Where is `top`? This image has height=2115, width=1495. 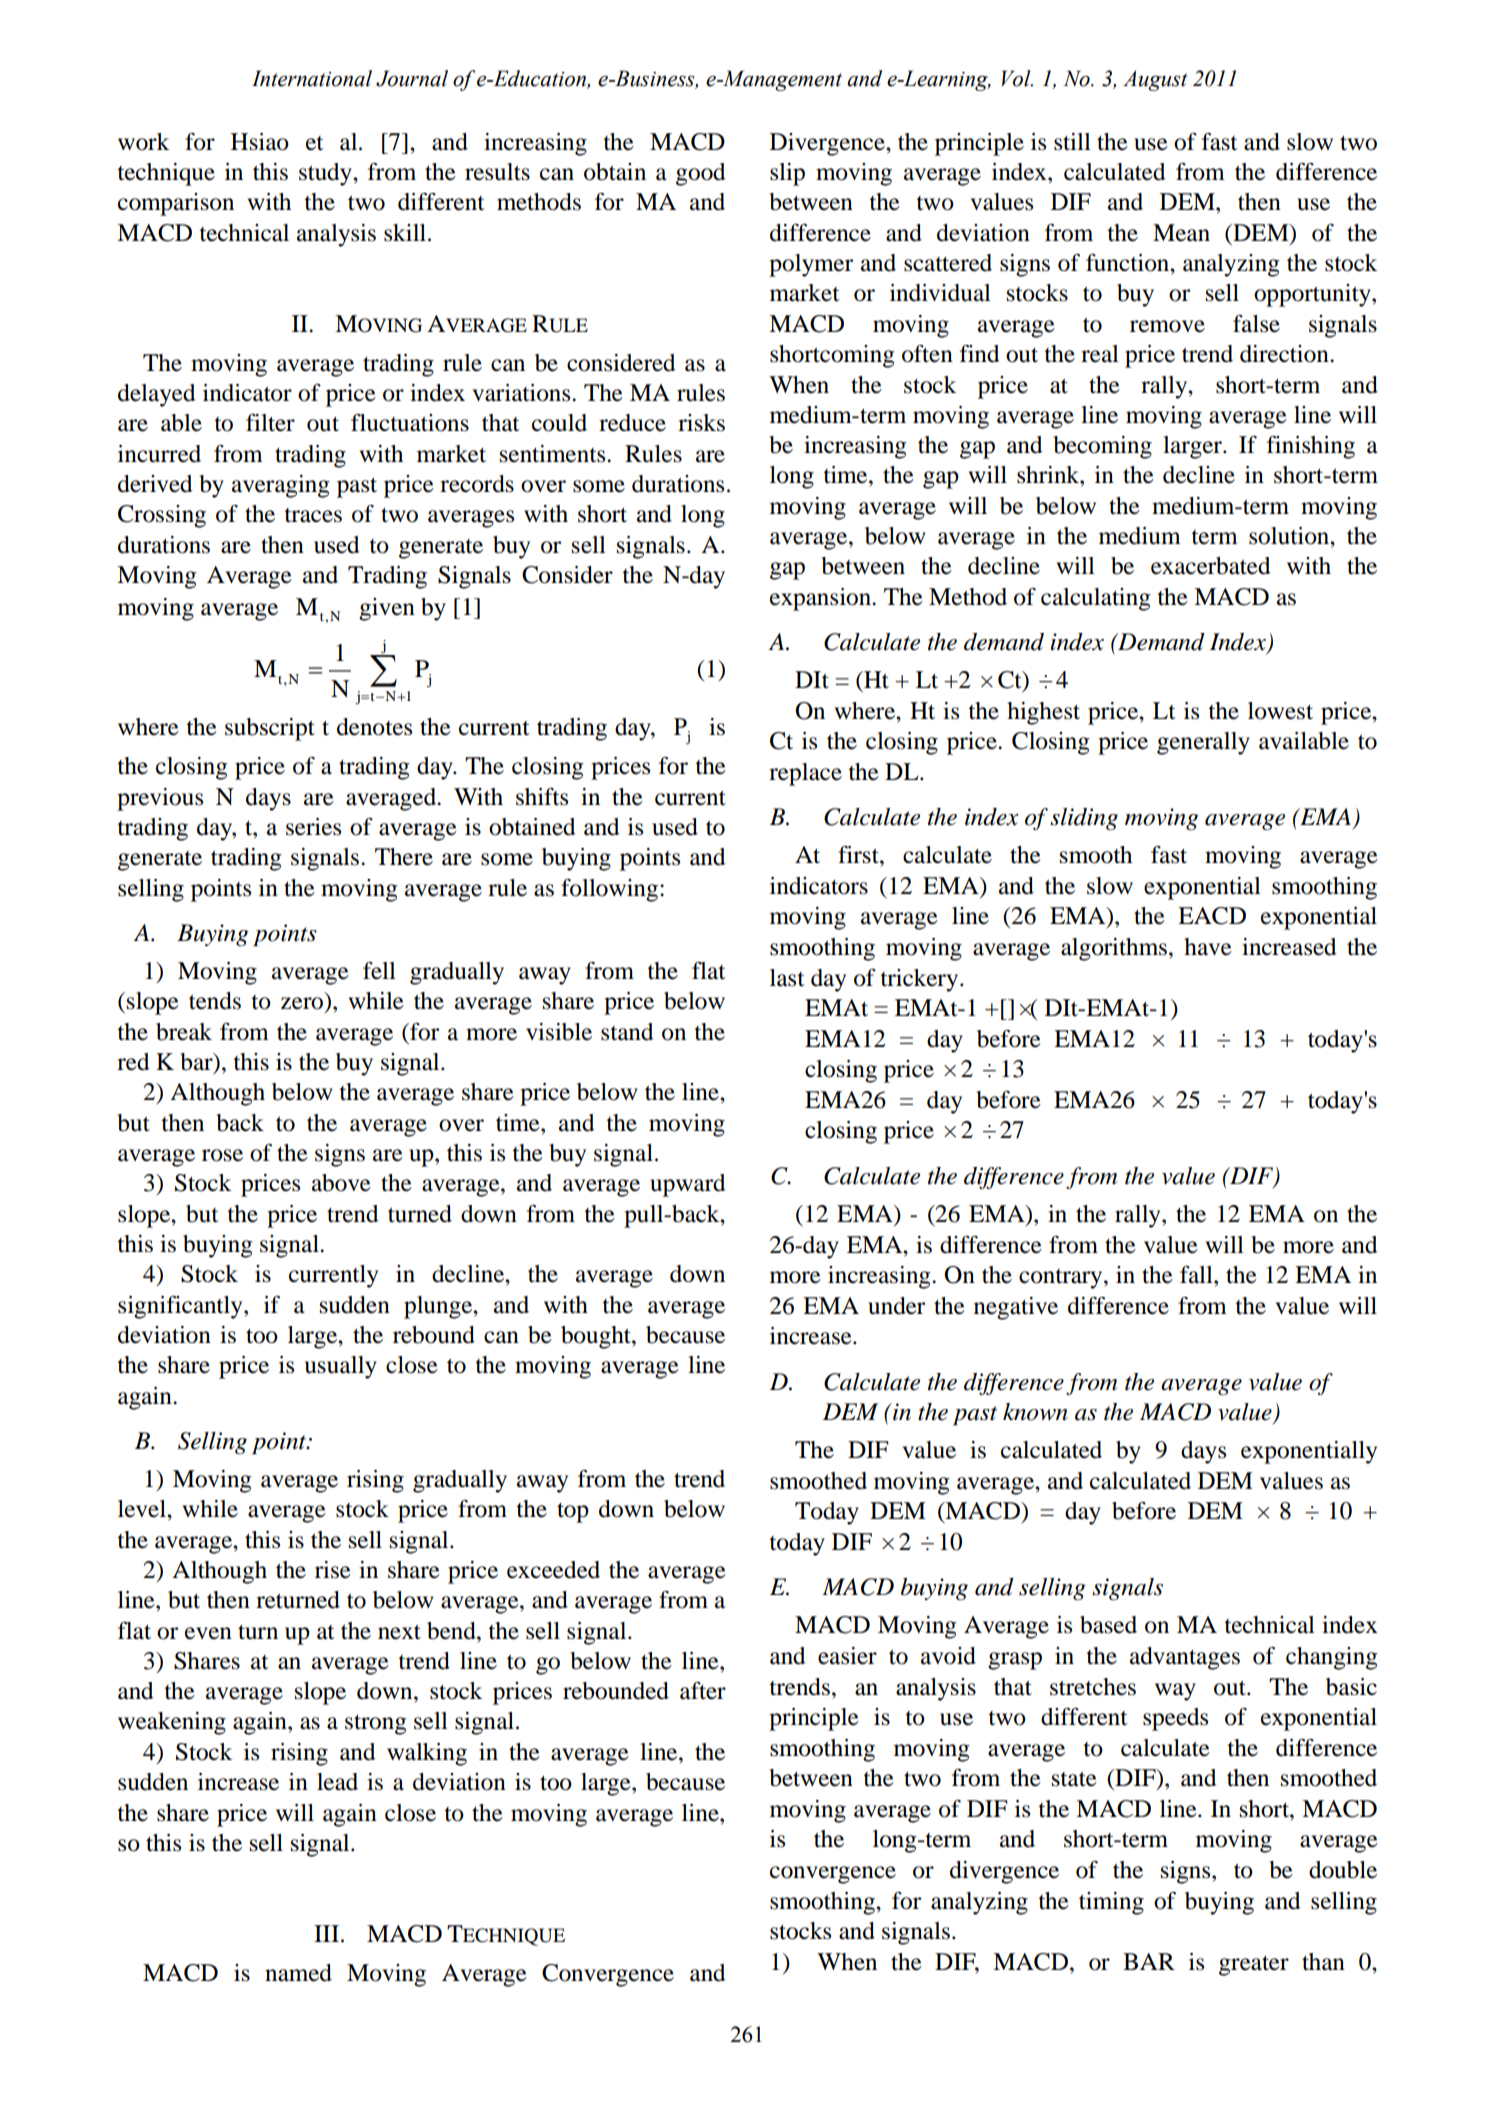
top is located at coordinates (573, 1513).
